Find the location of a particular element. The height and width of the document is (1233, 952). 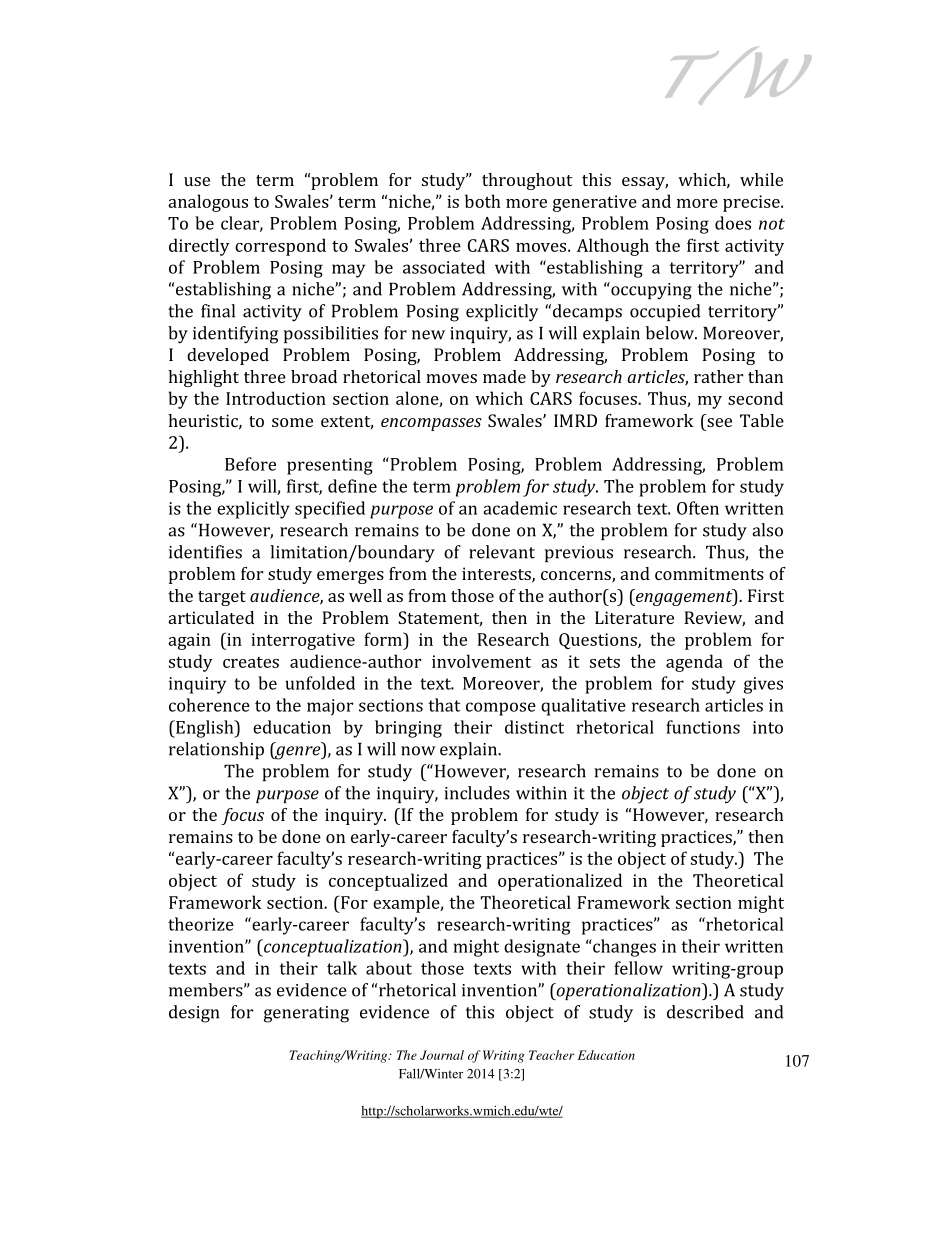

does is located at coordinates (733, 223).
